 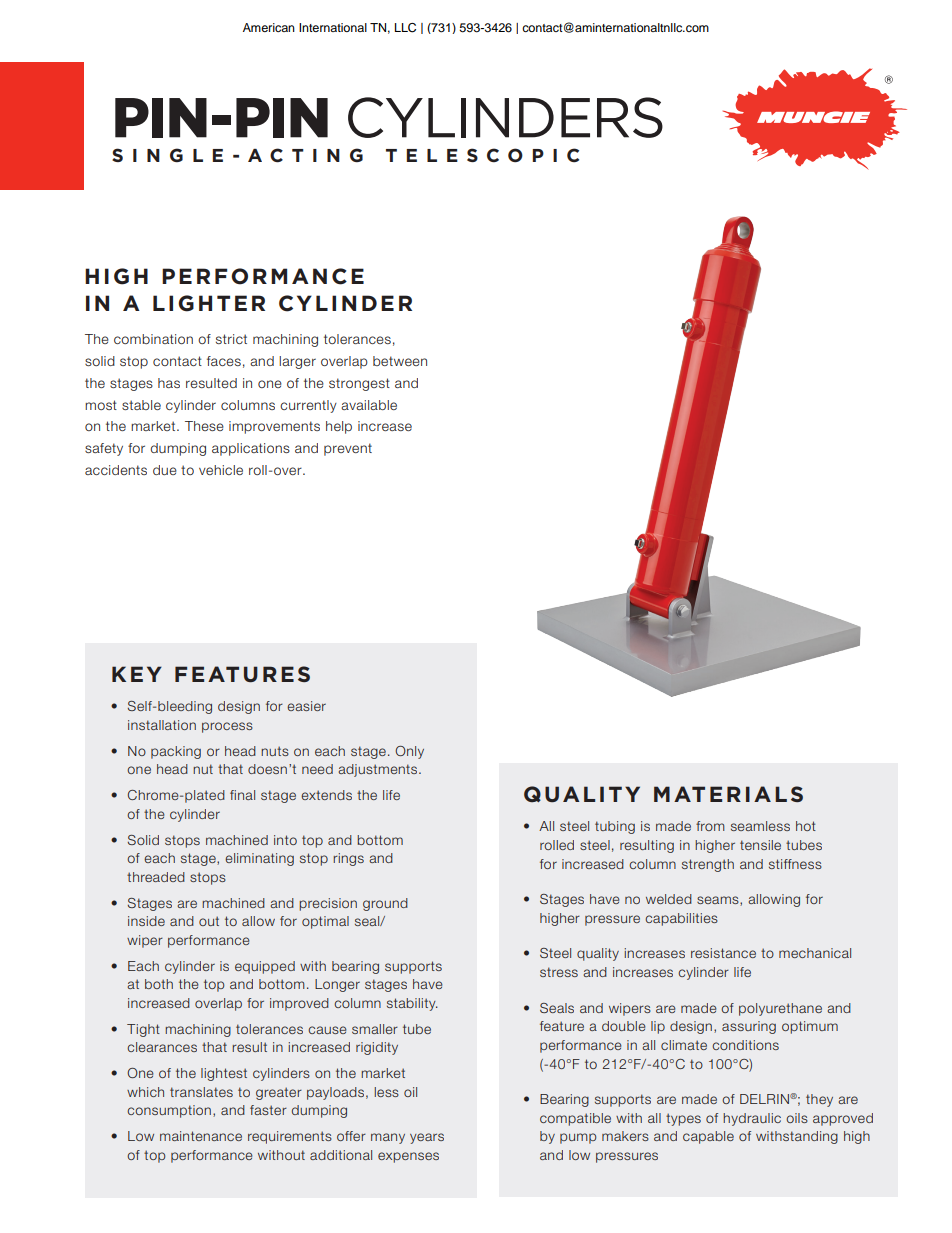 I want to click on available, so click(x=369, y=405).
